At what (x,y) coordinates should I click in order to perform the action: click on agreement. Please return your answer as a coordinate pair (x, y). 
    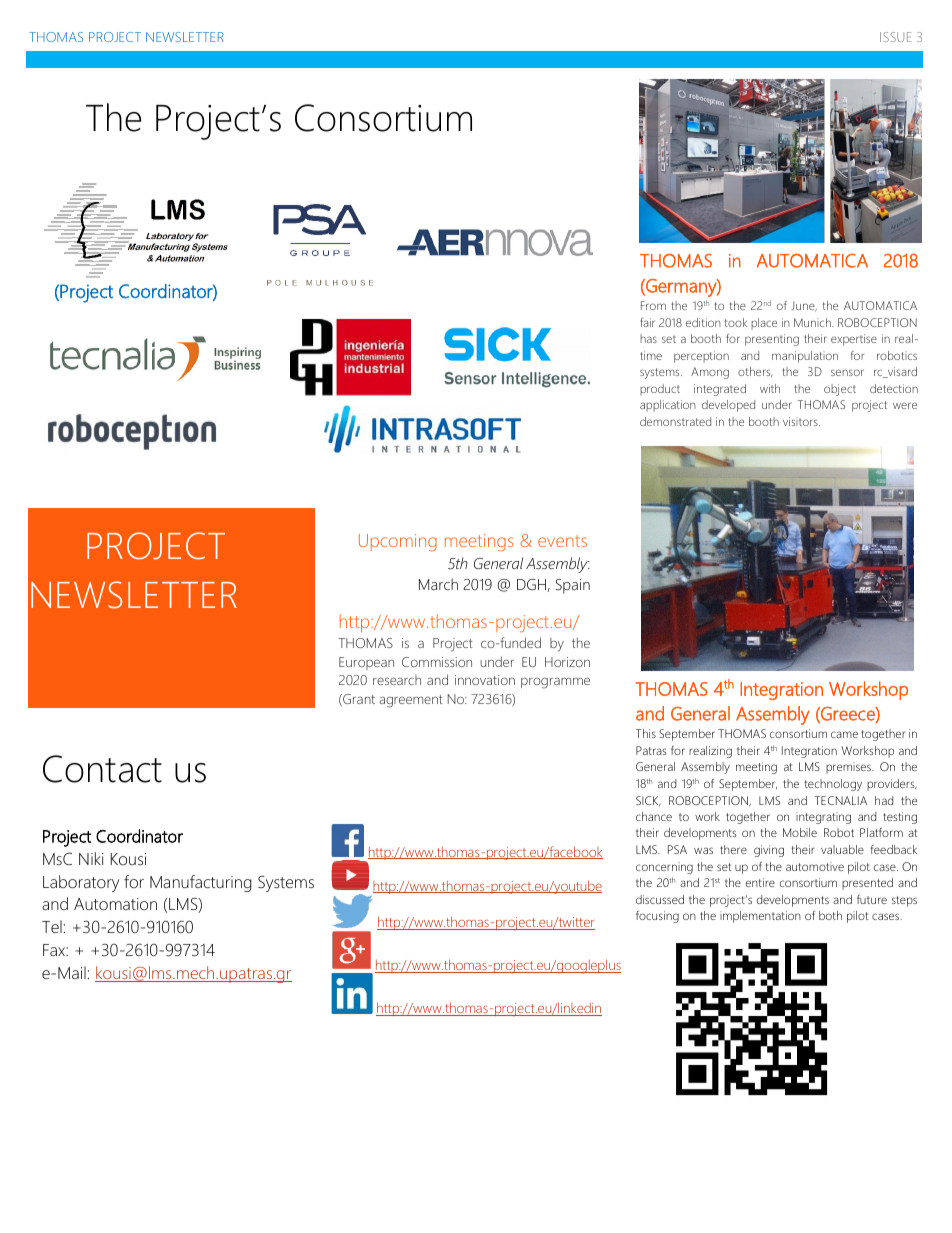
    Looking at the image, I should click on (411, 701).
